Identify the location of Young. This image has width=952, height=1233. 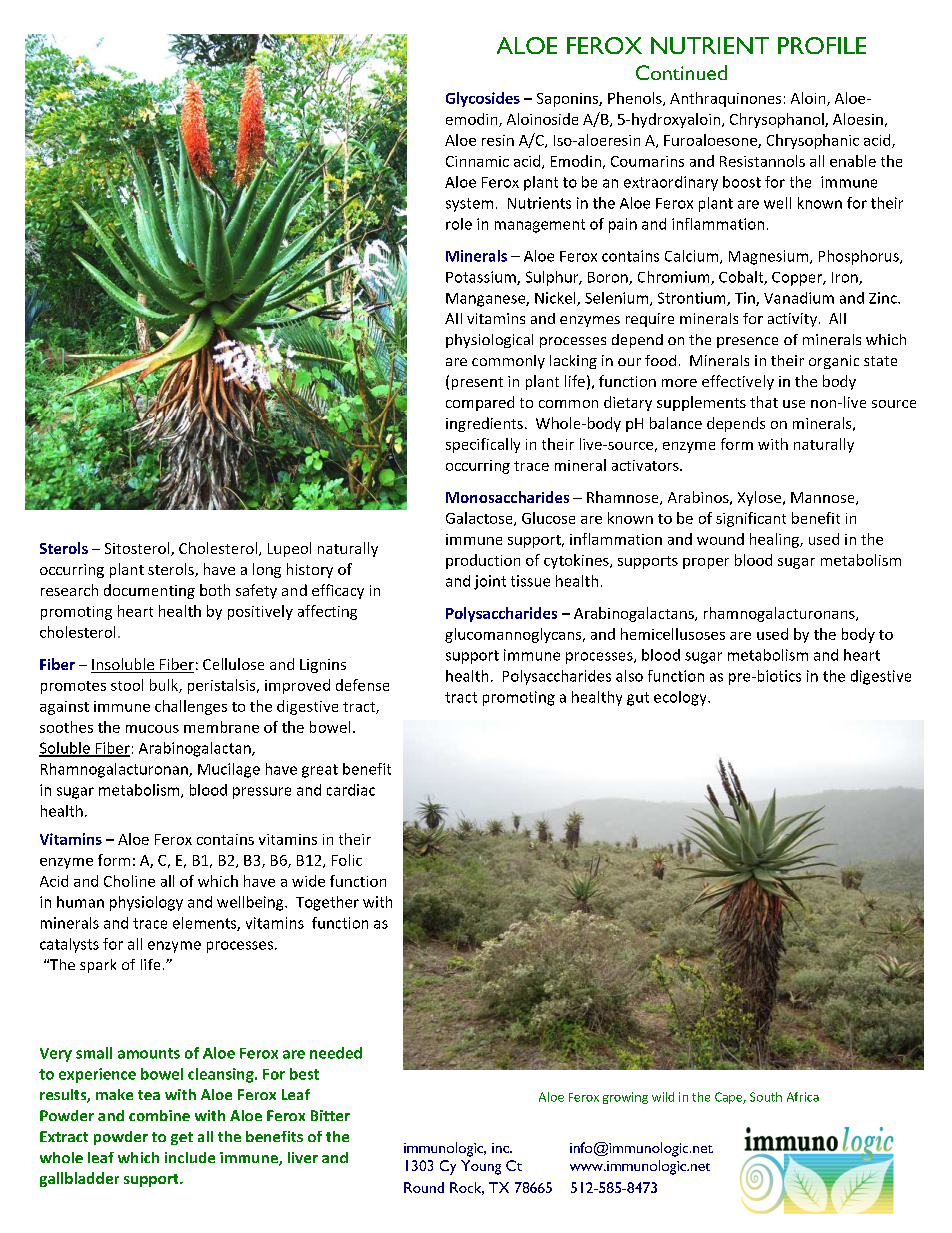
(481, 1167).
